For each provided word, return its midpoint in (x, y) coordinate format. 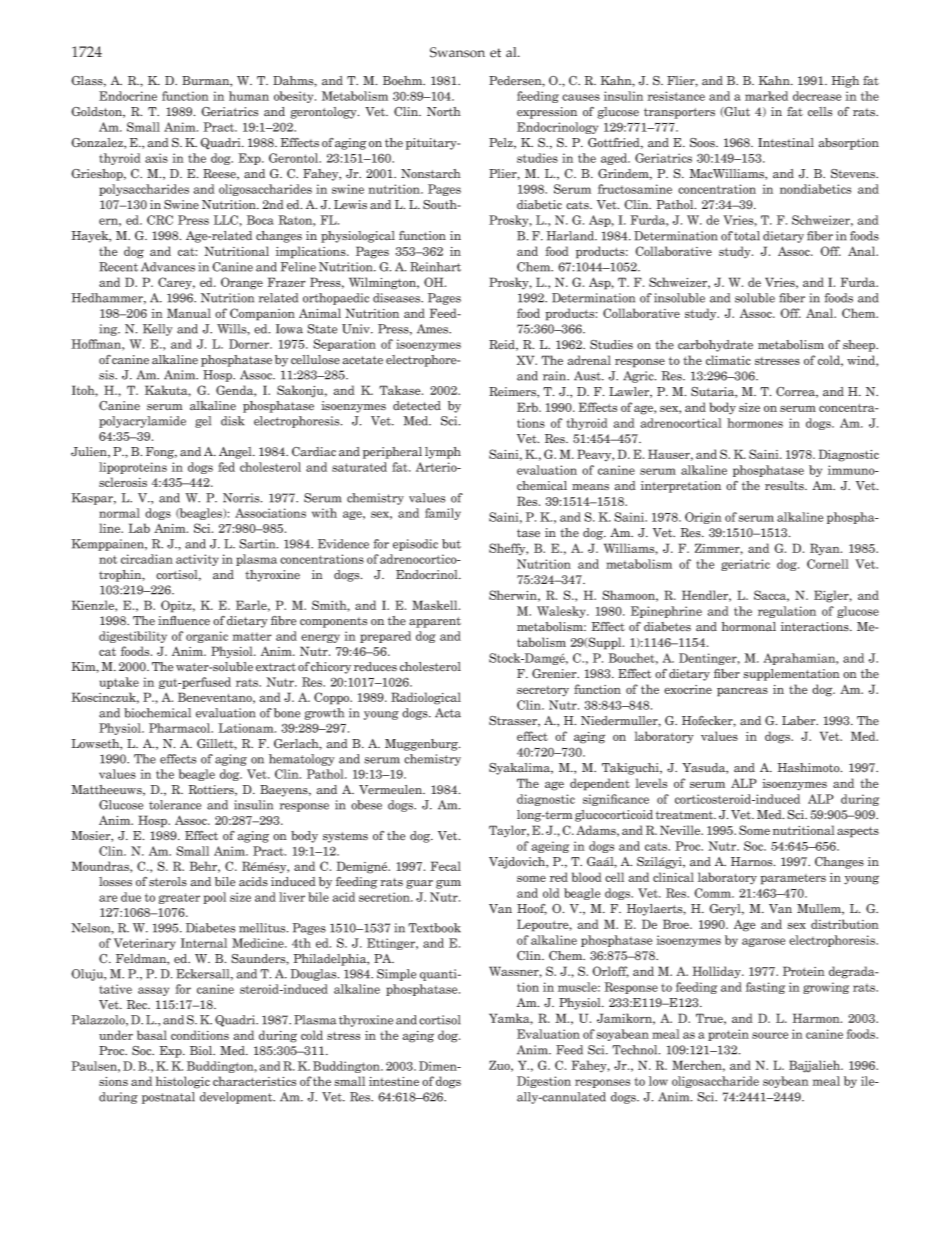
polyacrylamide (142, 422)
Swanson (457, 52)
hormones (755, 423)
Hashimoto (809, 768)
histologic (183, 1082)
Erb (528, 407)
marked (766, 96)
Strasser (514, 721)
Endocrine (128, 96)
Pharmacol (181, 728)
